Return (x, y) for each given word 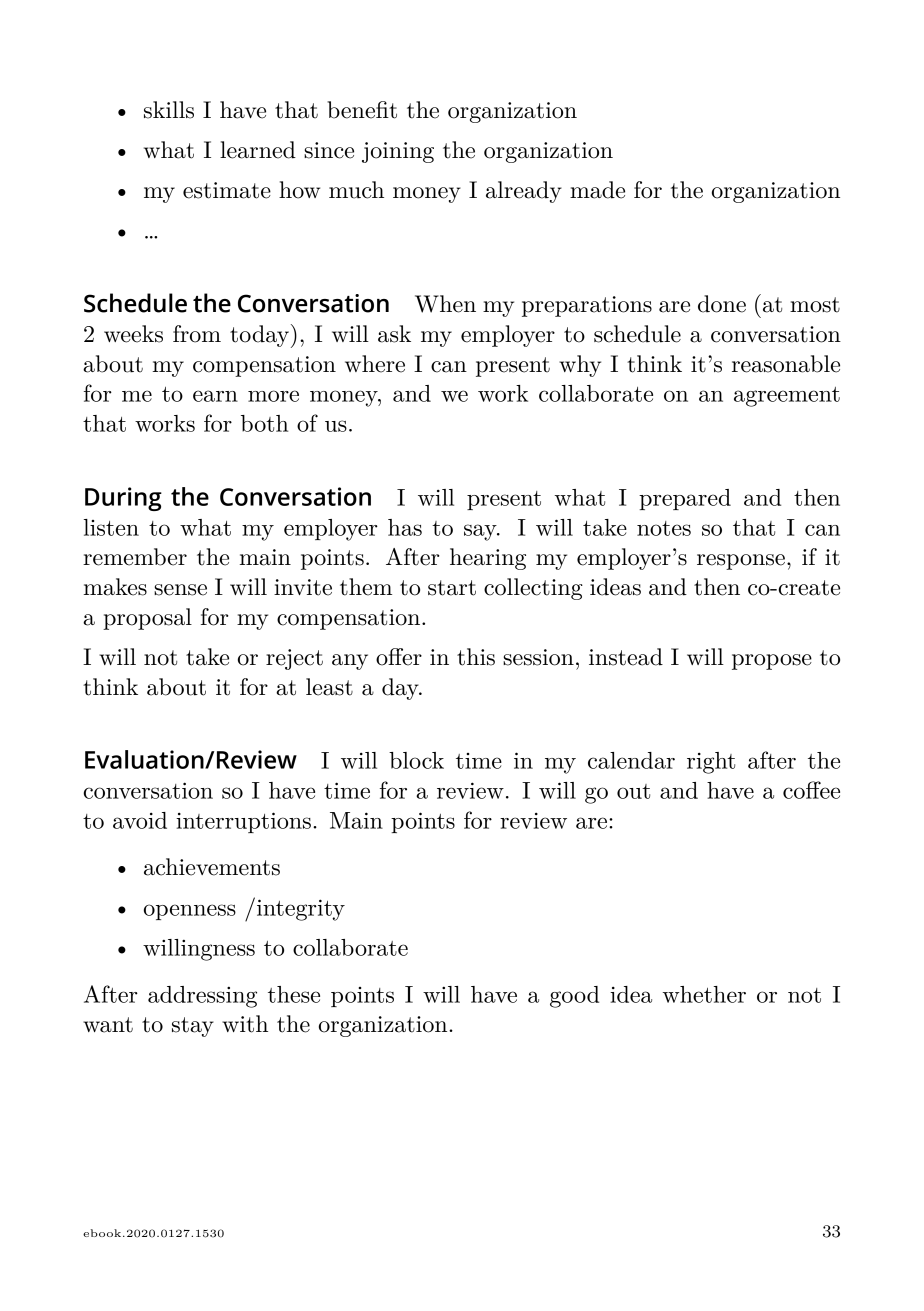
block (416, 760)
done (722, 304)
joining (398, 152)
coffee (811, 790)
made (597, 190)
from (197, 334)
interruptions (243, 822)
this (476, 657)
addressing (202, 997)
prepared (685, 499)
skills (169, 110)
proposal (147, 619)
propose (772, 662)
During (123, 499)
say (481, 532)
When (445, 304)
